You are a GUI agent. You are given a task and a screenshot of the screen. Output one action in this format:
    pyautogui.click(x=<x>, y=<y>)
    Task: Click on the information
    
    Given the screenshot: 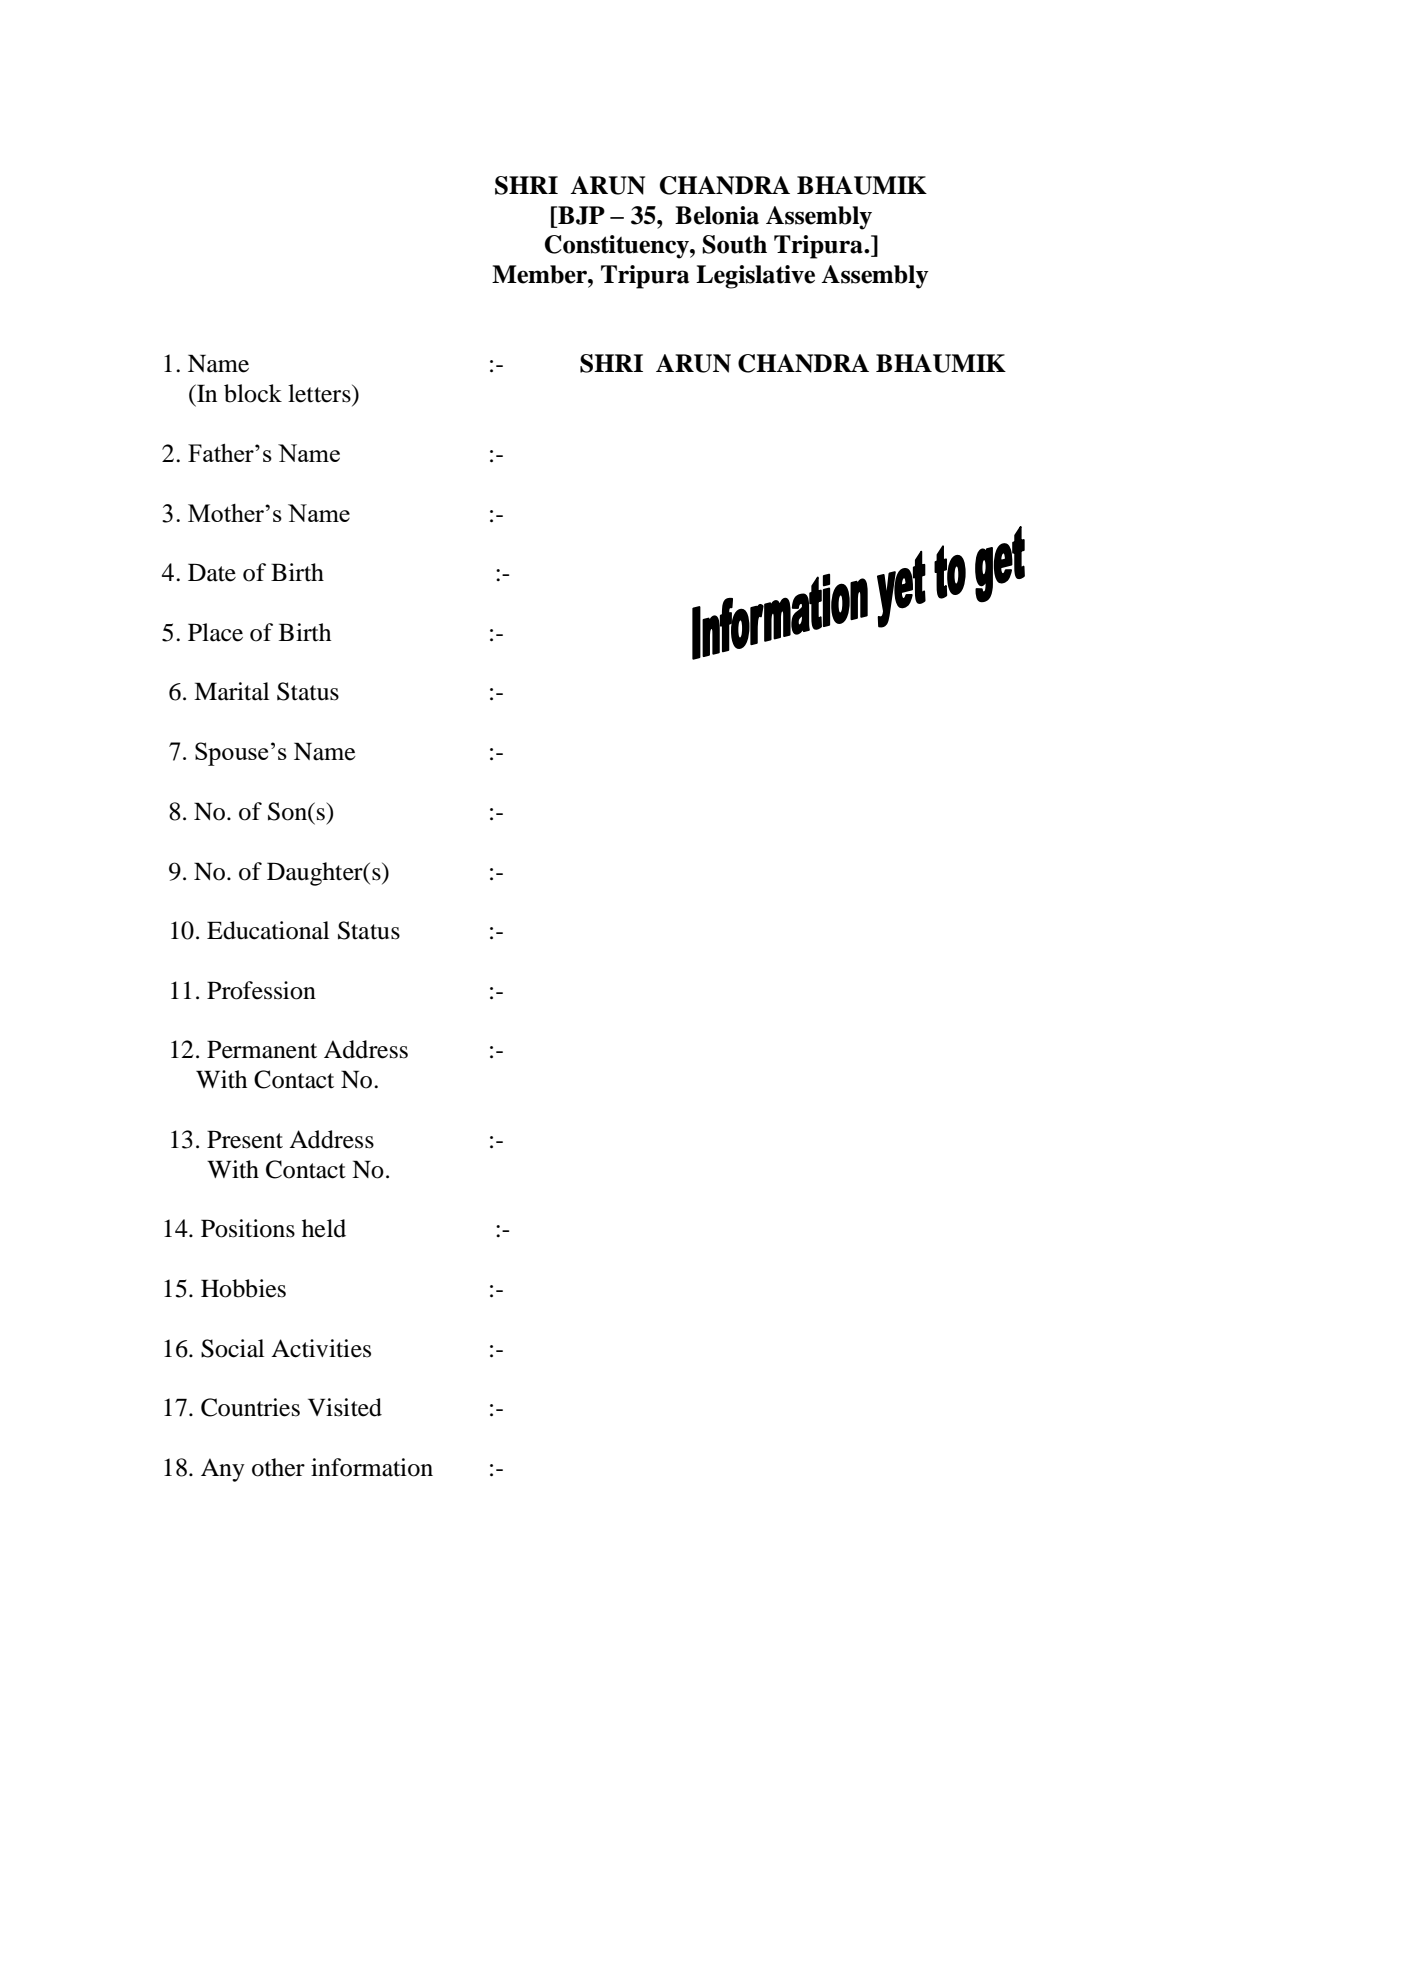 What is the action you would take?
    pyautogui.click(x=372, y=1467)
